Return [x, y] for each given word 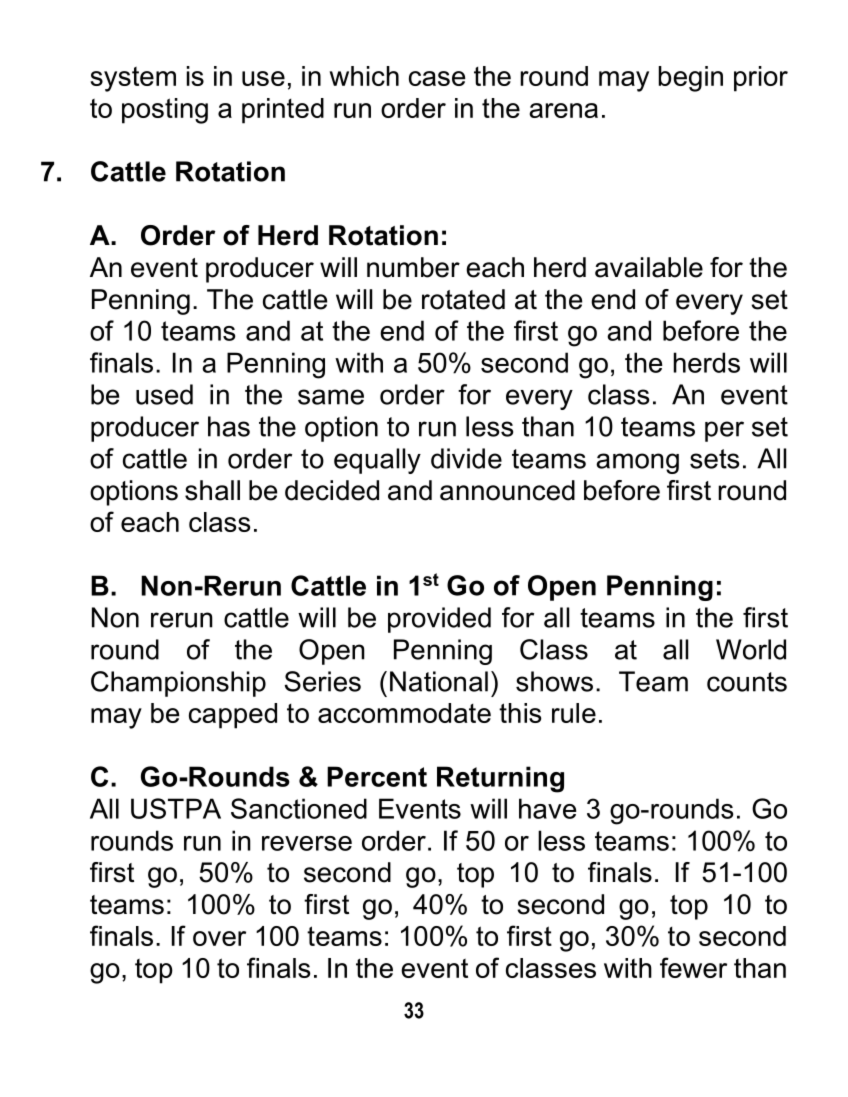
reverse [307, 843]
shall [212, 490]
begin [691, 79]
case [437, 78]
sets [714, 459]
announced [507, 490]
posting [165, 111]
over [219, 938]
